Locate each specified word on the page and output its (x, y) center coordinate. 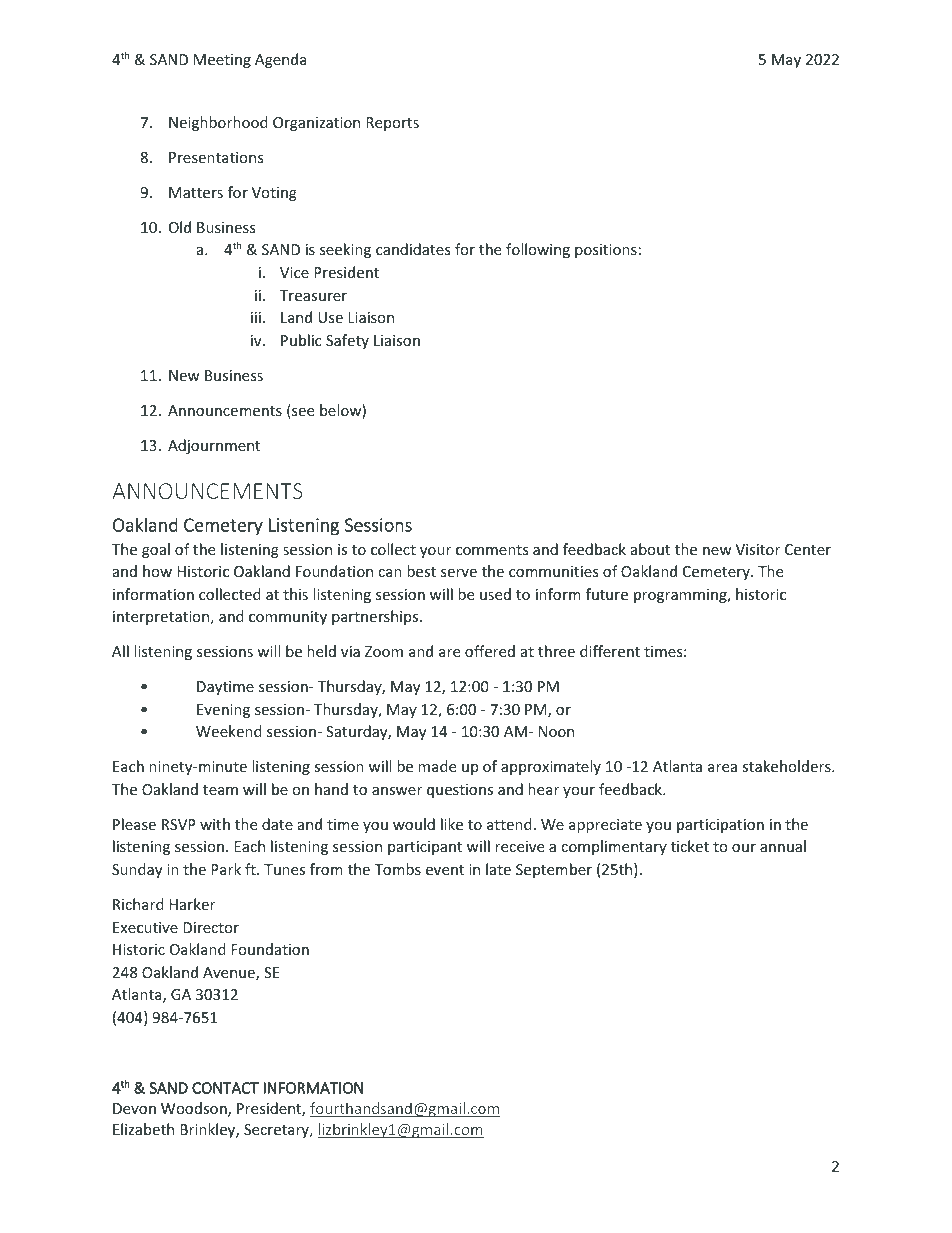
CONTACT (225, 1088)
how (157, 571)
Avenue (230, 974)
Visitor (758, 549)
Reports (392, 124)
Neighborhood (218, 123)
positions (606, 251)
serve (459, 573)
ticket (690, 846)
